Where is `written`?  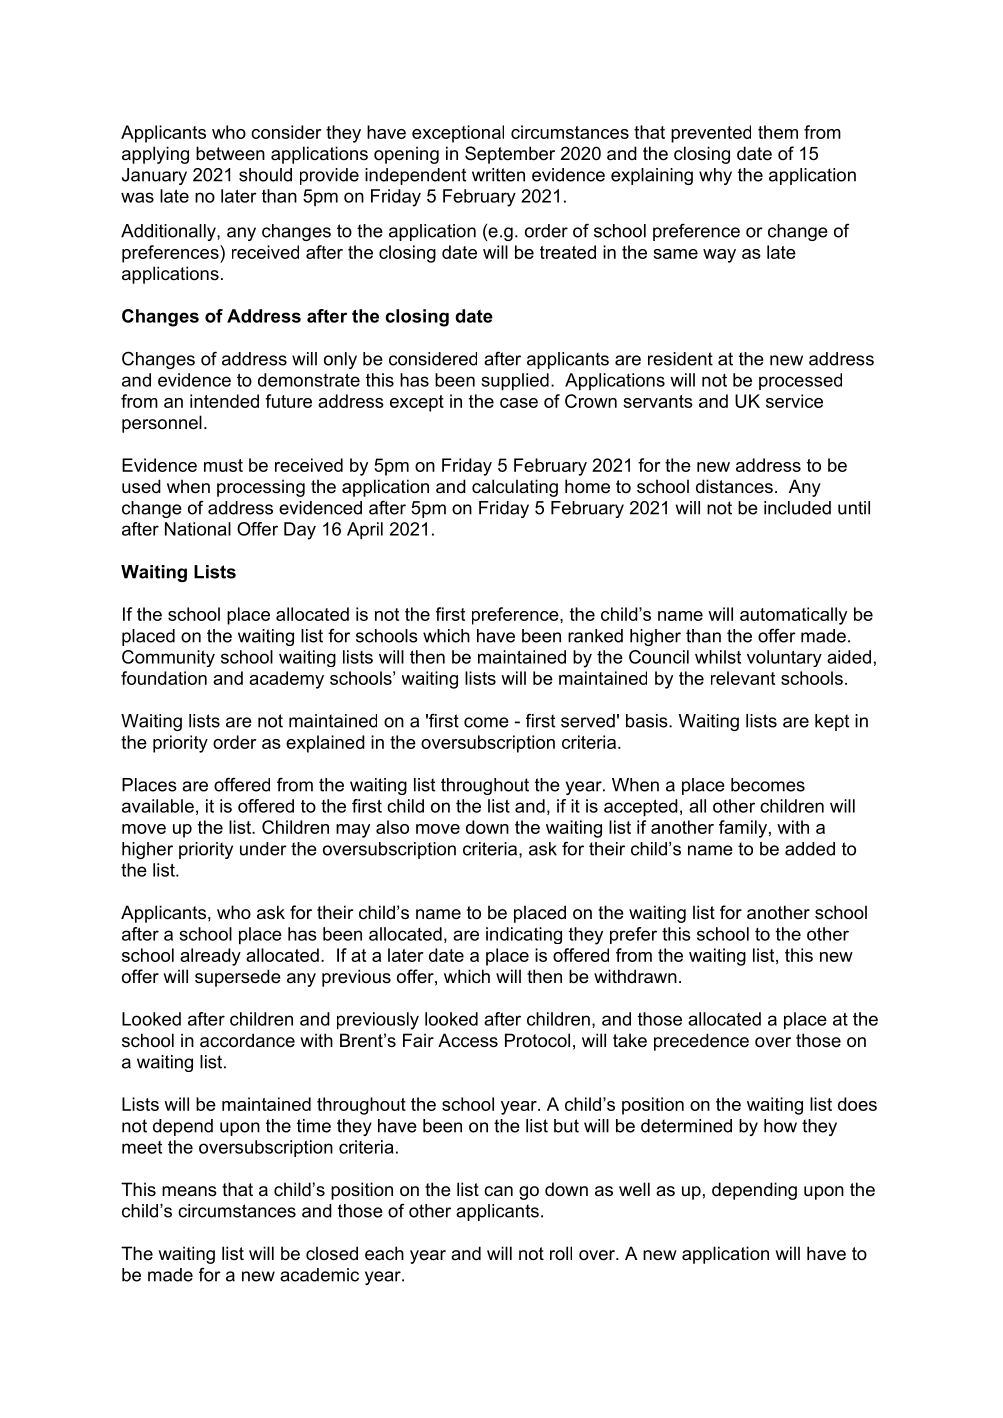
written is located at coordinates (498, 175).
